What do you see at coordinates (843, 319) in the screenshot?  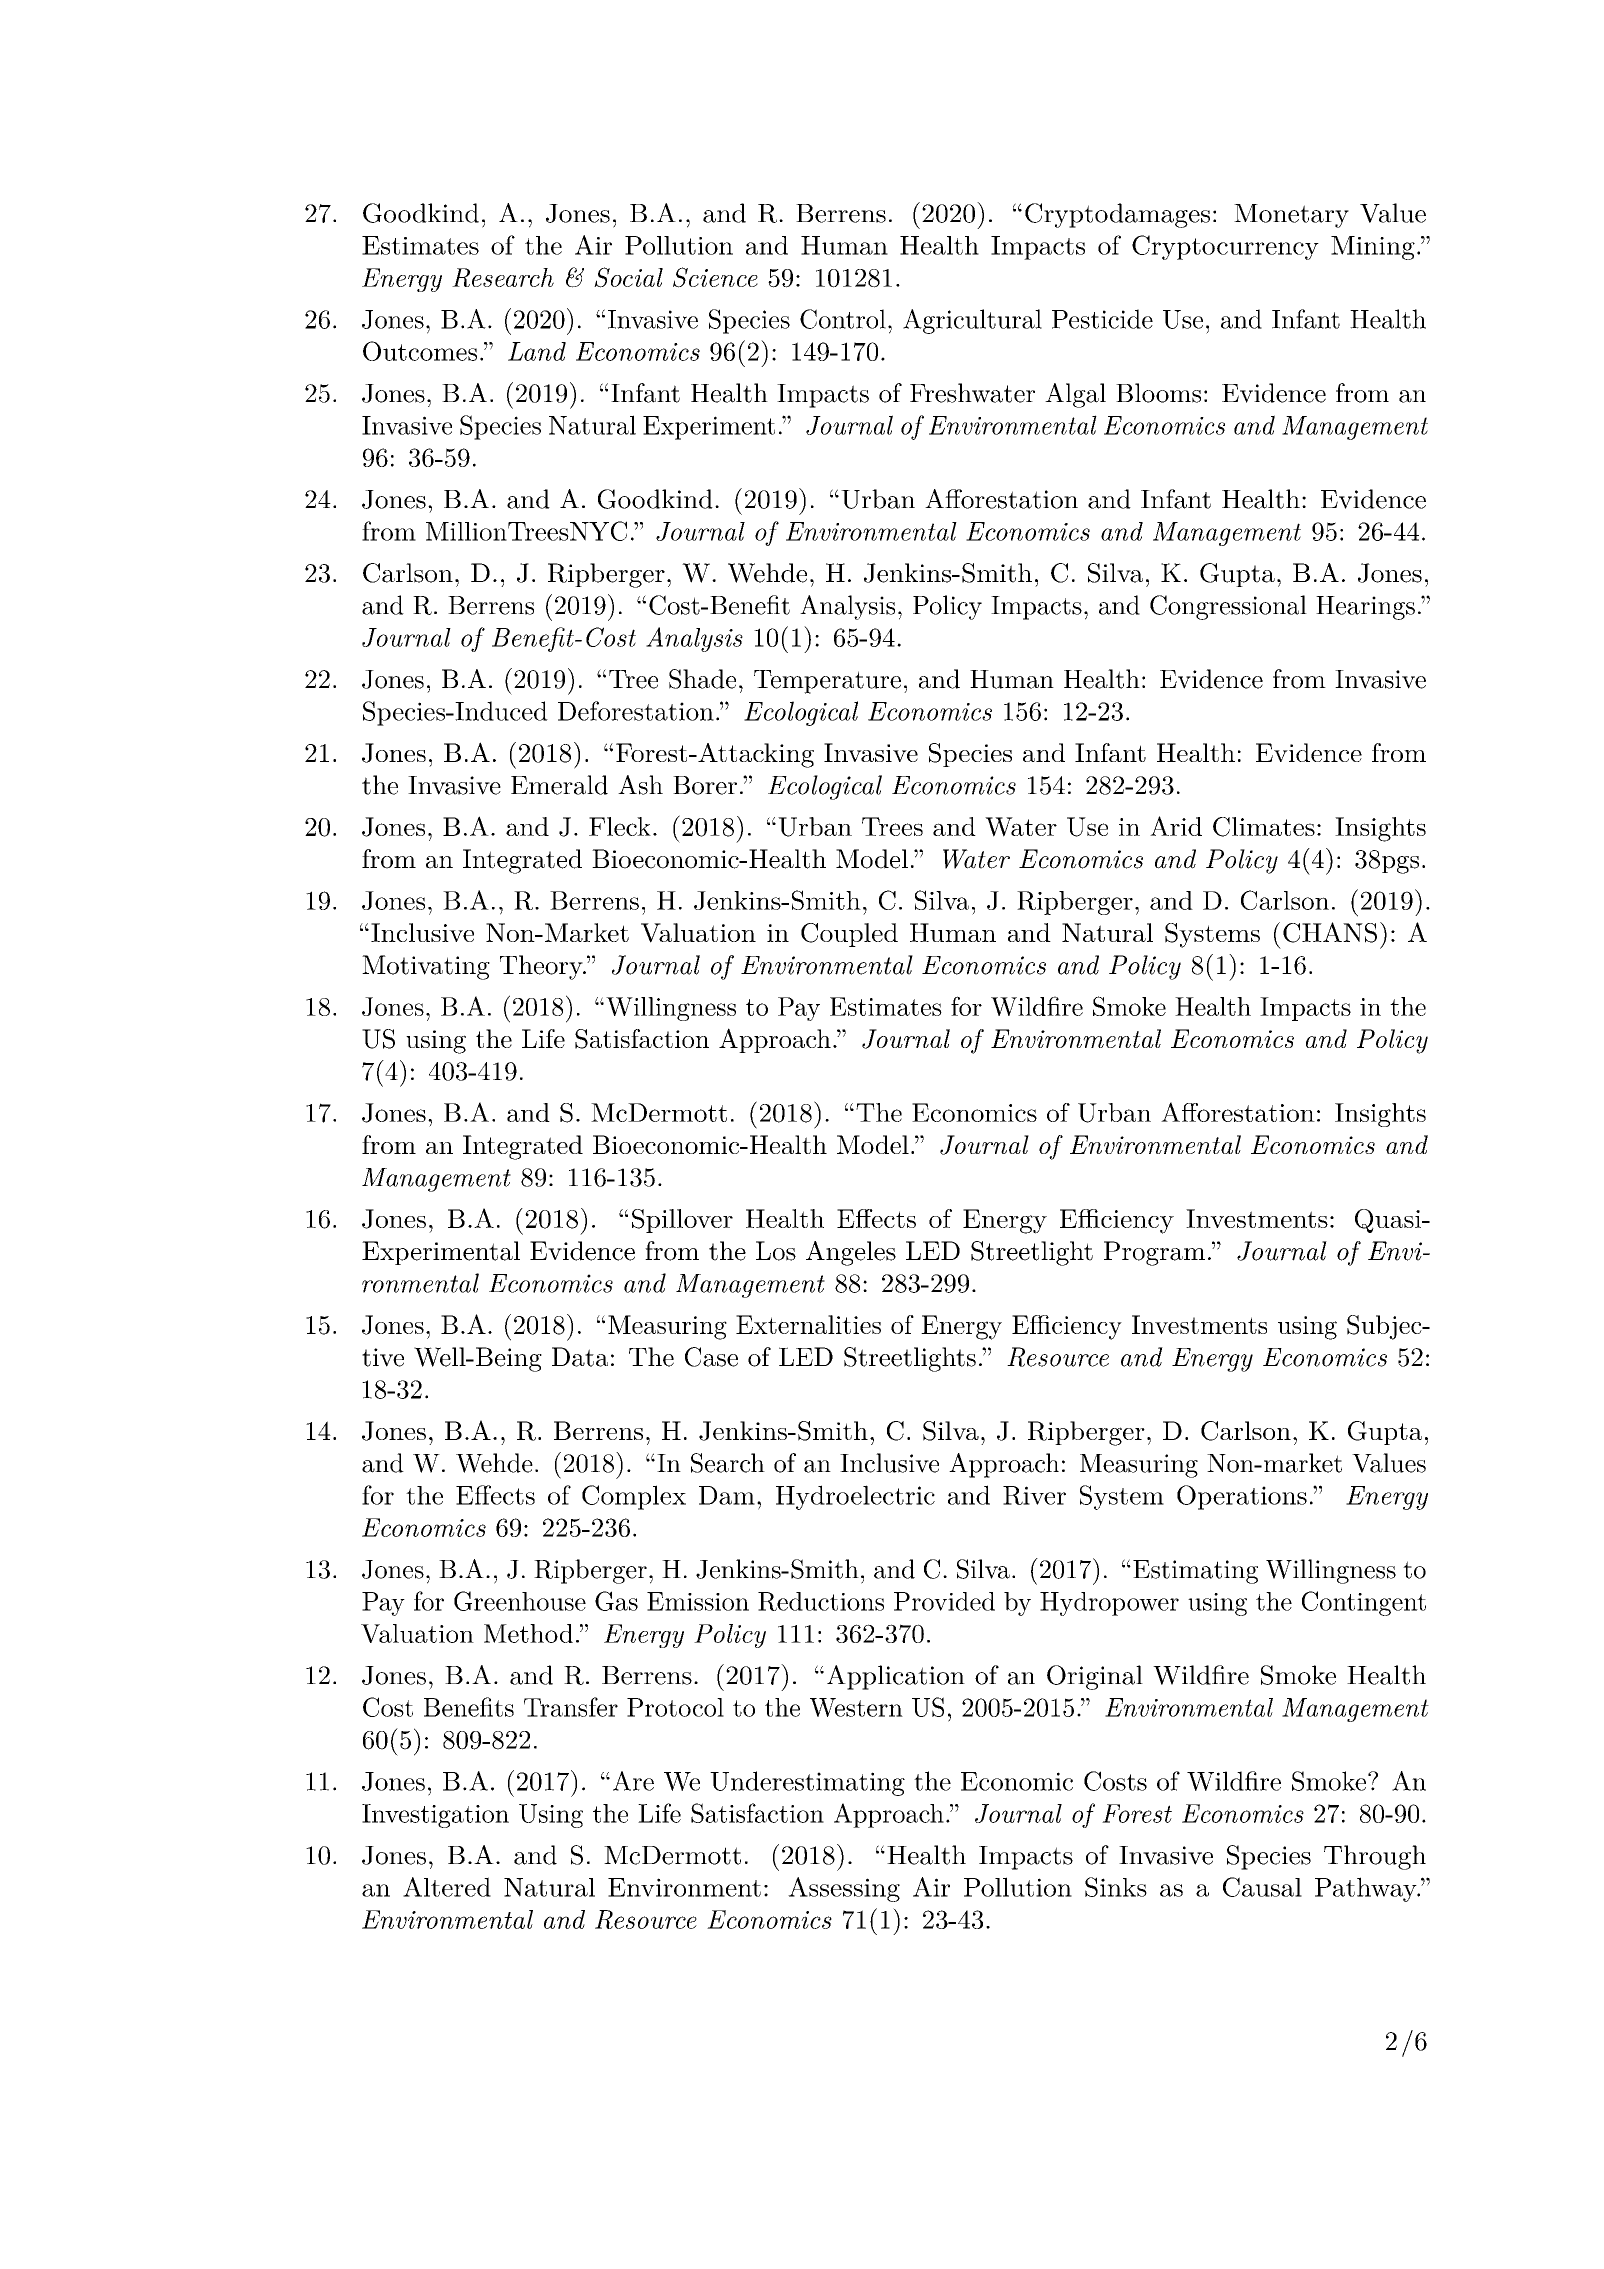 I see `Control` at bounding box center [843, 319].
